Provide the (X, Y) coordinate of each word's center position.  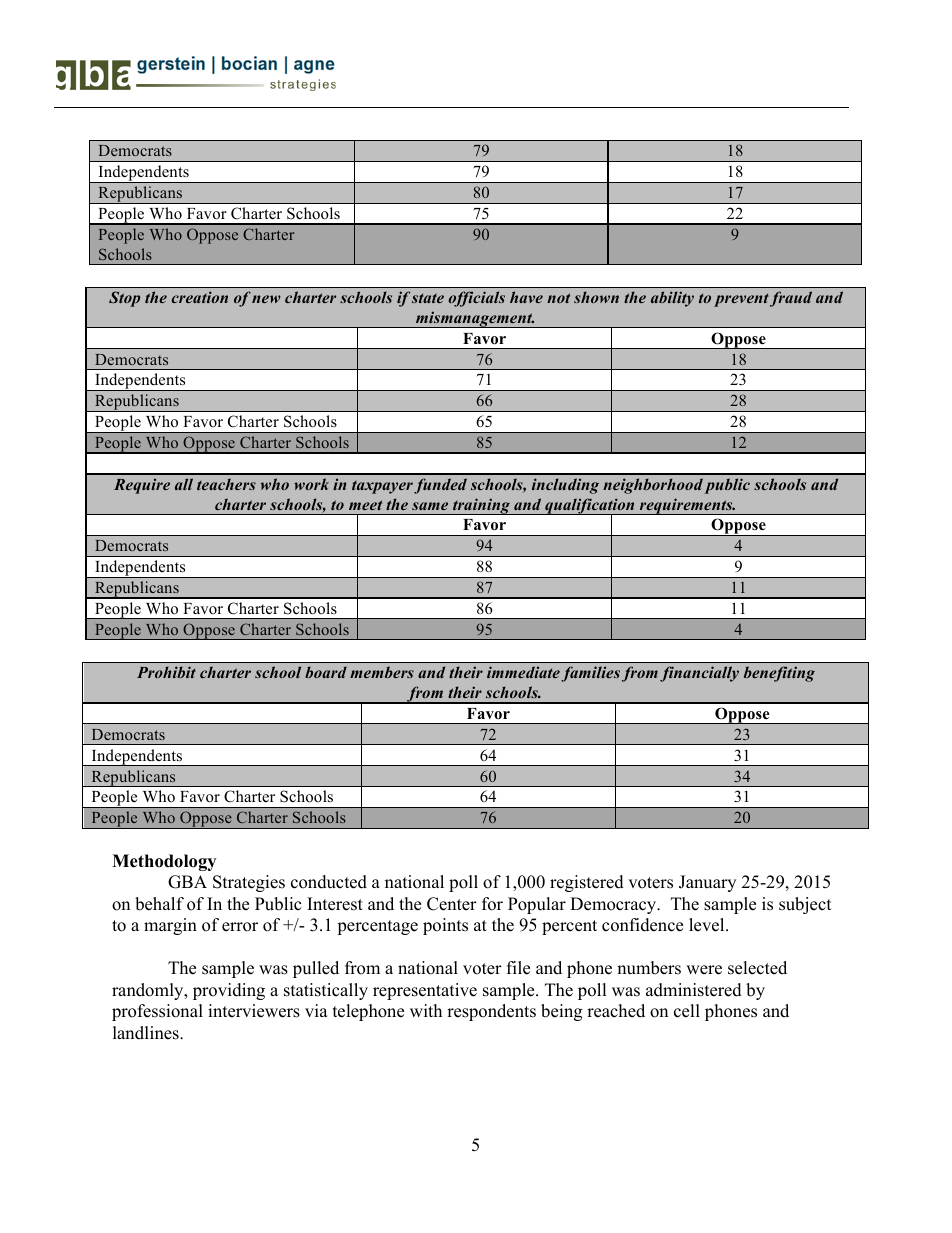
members (382, 672)
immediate (523, 672)
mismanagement (474, 319)
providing (229, 991)
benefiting (779, 674)
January (707, 883)
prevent (741, 300)
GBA (187, 882)
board (326, 672)
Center (452, 904)
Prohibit (166, 672)
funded (440, 486)
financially (699, 674)
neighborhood (653, 486)
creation (200, 297)
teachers (226, 484)
